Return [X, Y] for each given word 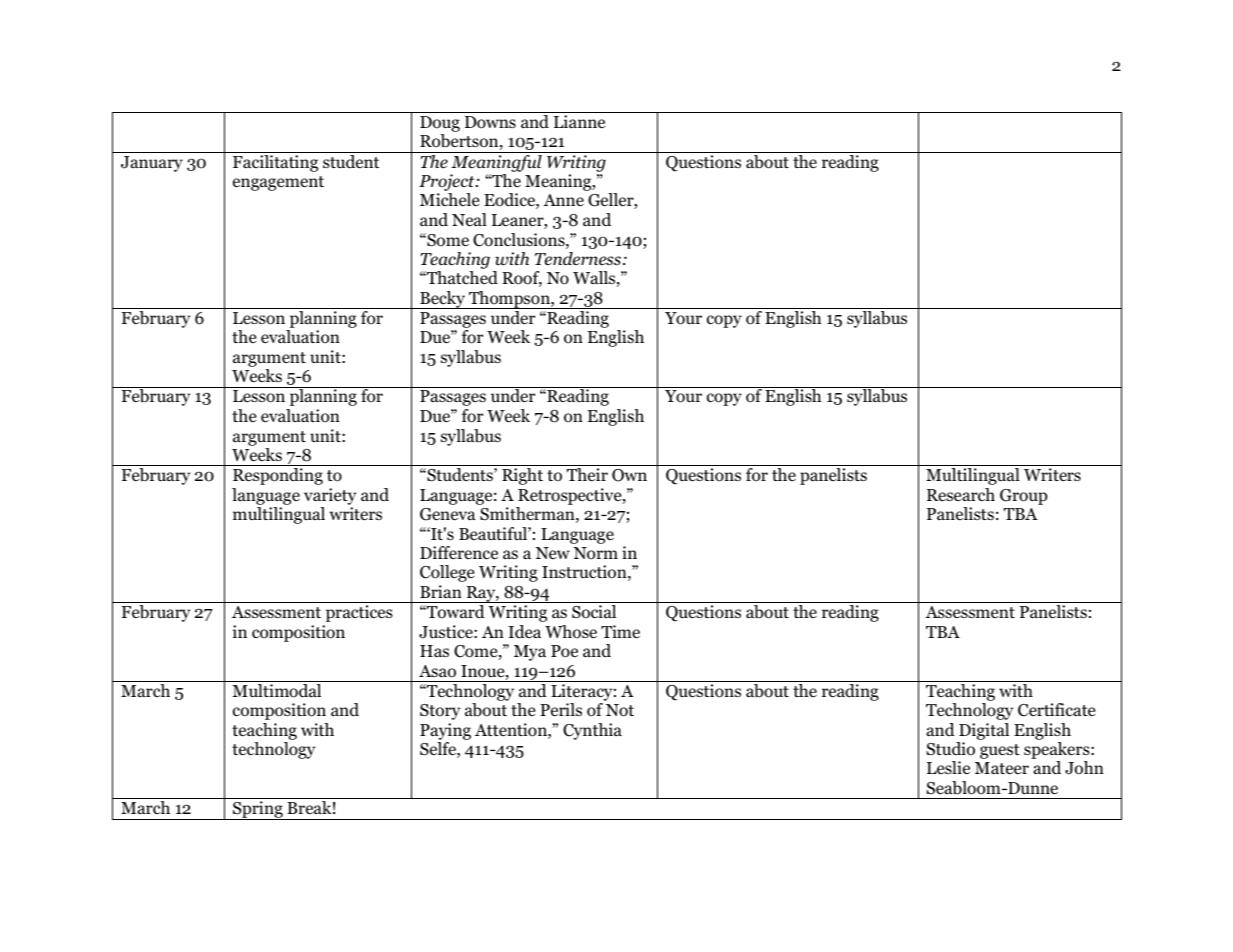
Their [587, 474]
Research [961, 495]
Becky [442, 300]
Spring [258, 810]
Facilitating [275, 163]
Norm [595, 553]
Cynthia [592, 731]
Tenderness [578, 259]
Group [1023, 497]
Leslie [948, 767]
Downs [490, 122]
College [447, 573]
